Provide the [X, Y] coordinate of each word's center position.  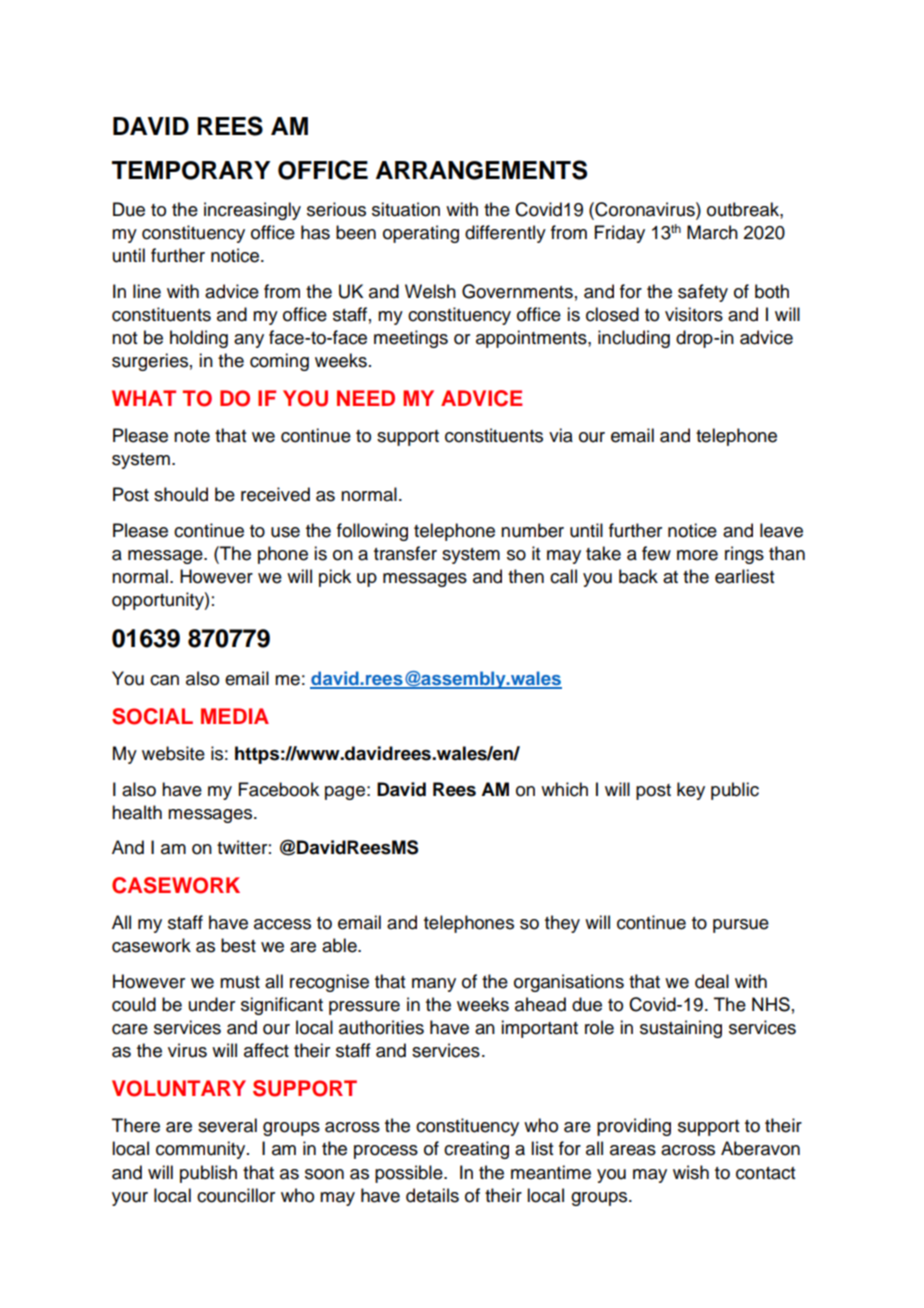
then [526, 576]
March [712, 232]
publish [208, 1174]
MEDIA [235, 716]
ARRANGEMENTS [481, 170]
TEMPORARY [191, 170]
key [691, 791]
